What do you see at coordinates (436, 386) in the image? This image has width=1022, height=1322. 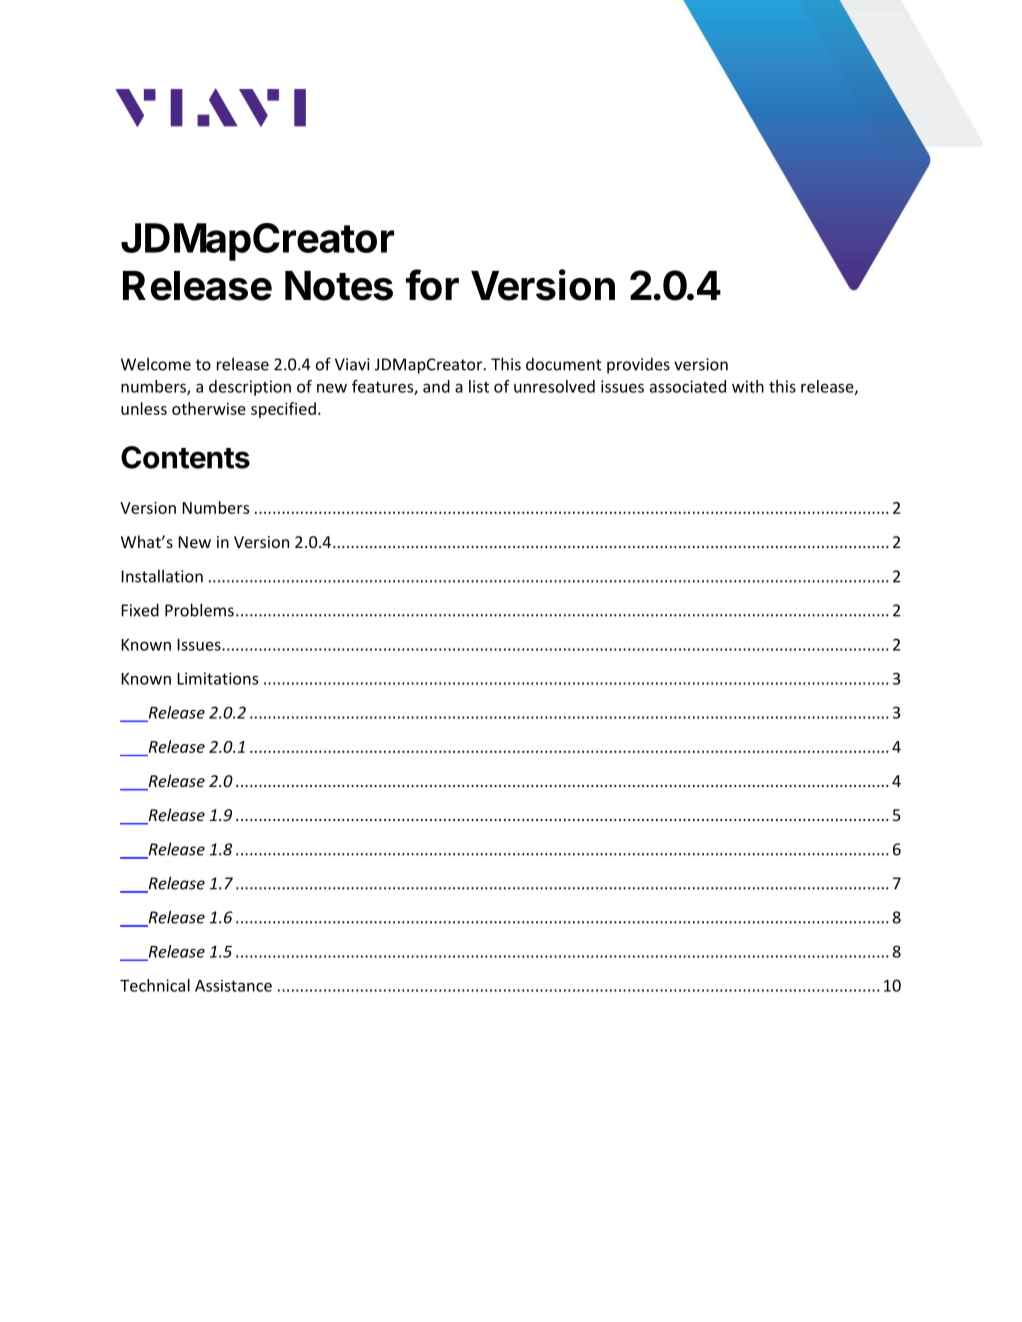 I see `and` at bounding box center [436, 386].
